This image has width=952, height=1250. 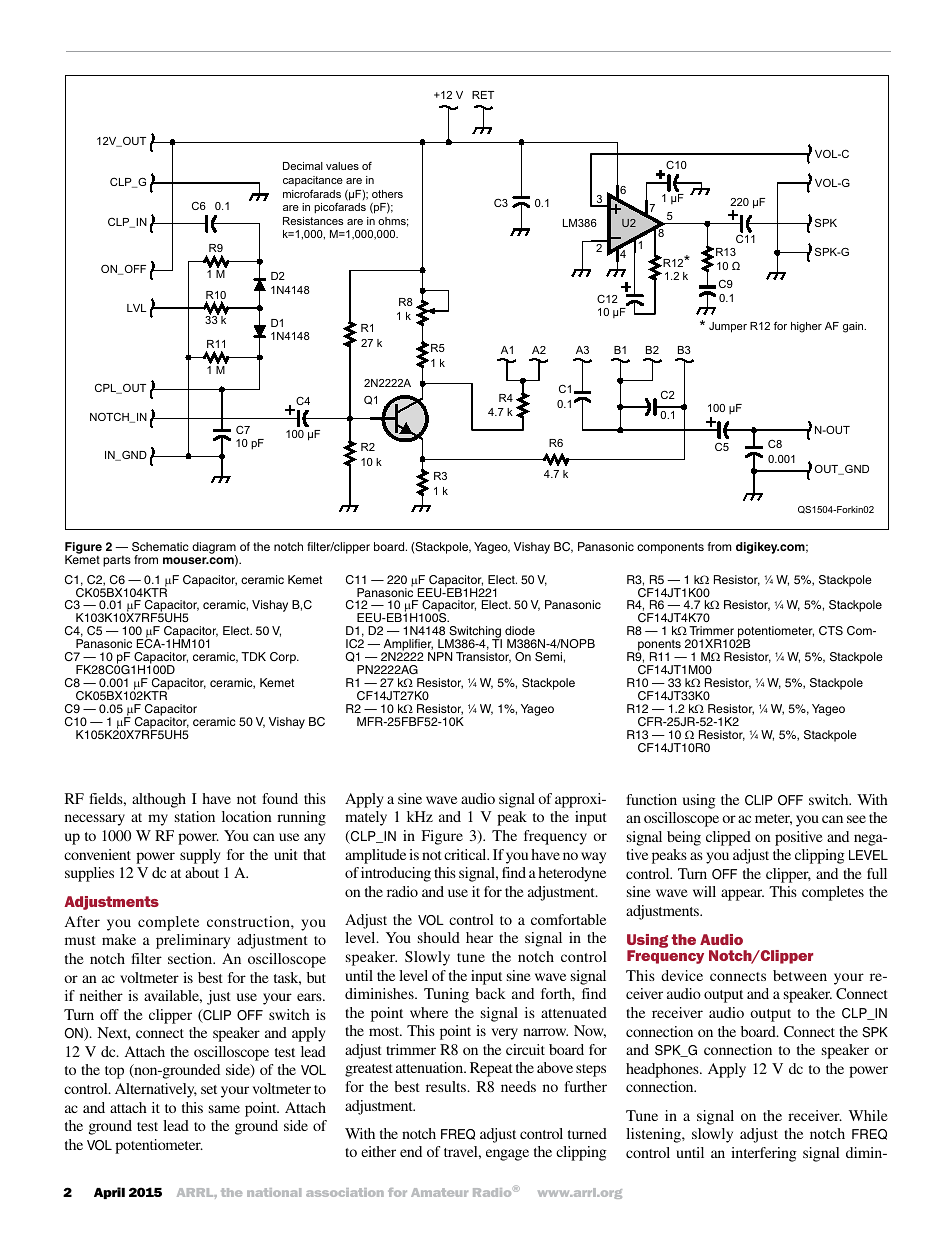 What do you see at coordinates (520, 630) in the image?
I see `diode` at bounding box center [520, 630].
